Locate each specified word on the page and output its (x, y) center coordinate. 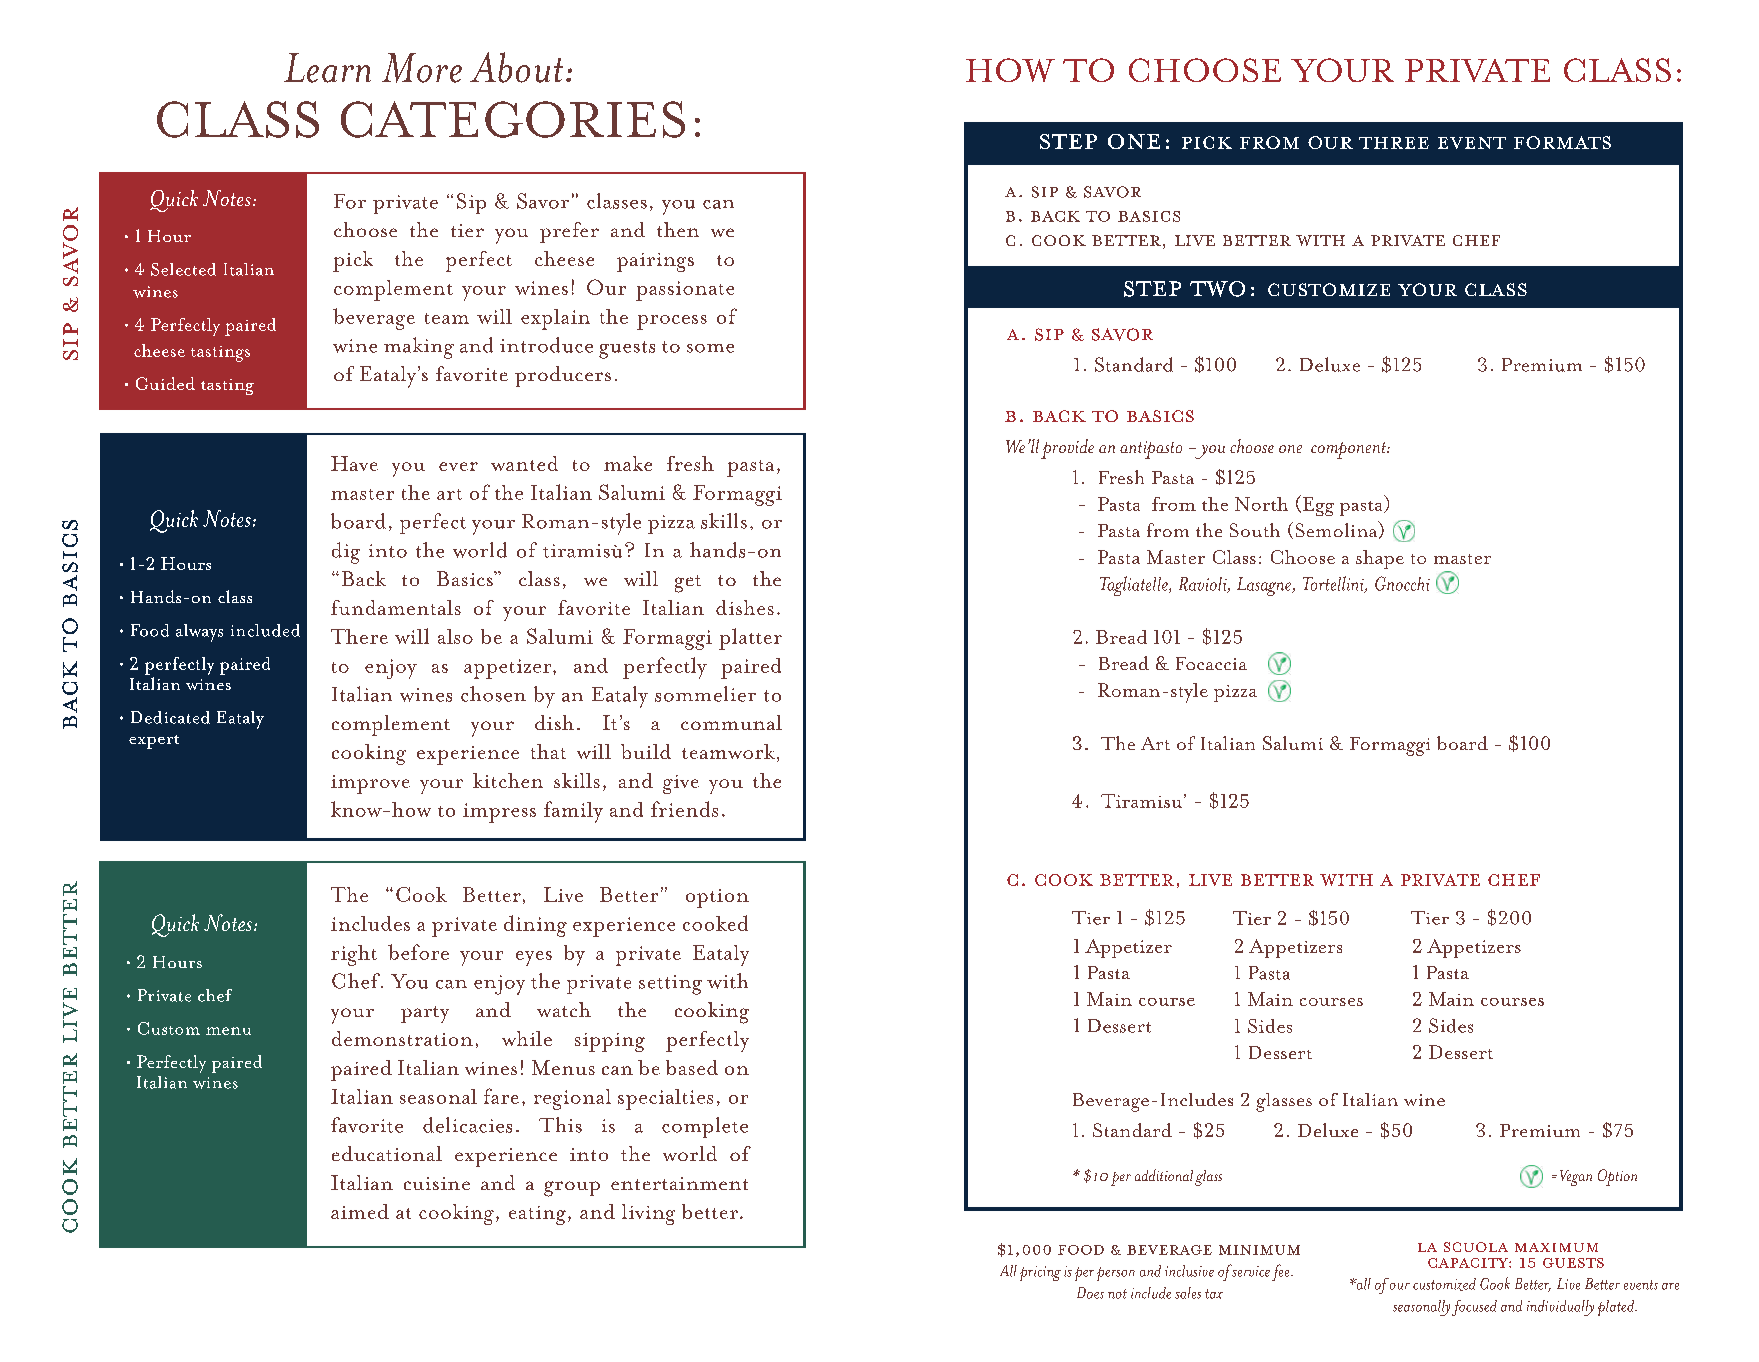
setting (670, 985)
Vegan (1576, 1178)
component (1349, 450)
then (678, 229)
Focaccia (1211, 663)
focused (1474, 1308)
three (1394, 143)
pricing (1040, 1273)
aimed (360, 1211)
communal (731, 722)
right (354, 955)
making (419, 348)
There (359, 636)
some (710, 348)
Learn (327, 68)
